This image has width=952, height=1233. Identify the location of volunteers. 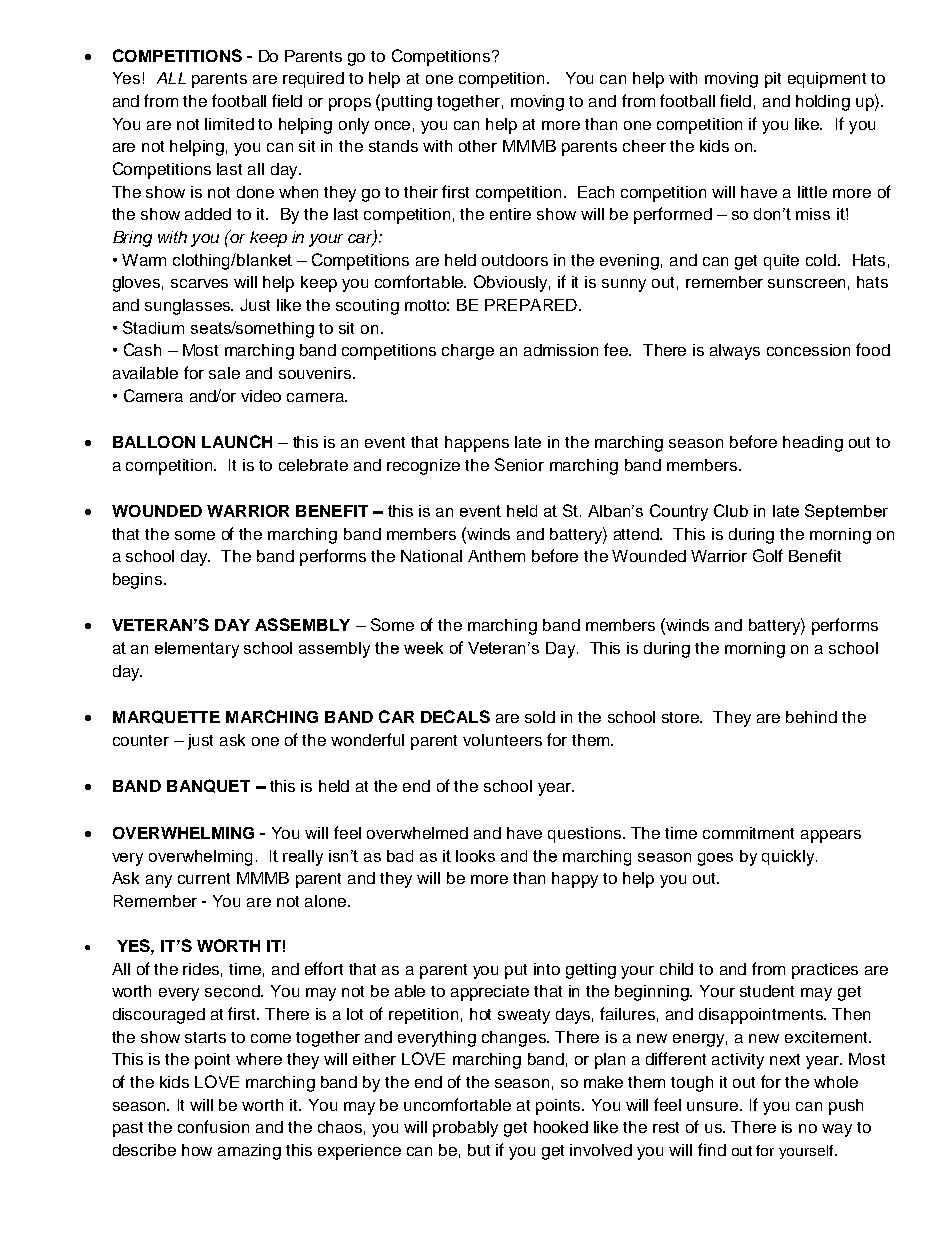
(502, 740).
